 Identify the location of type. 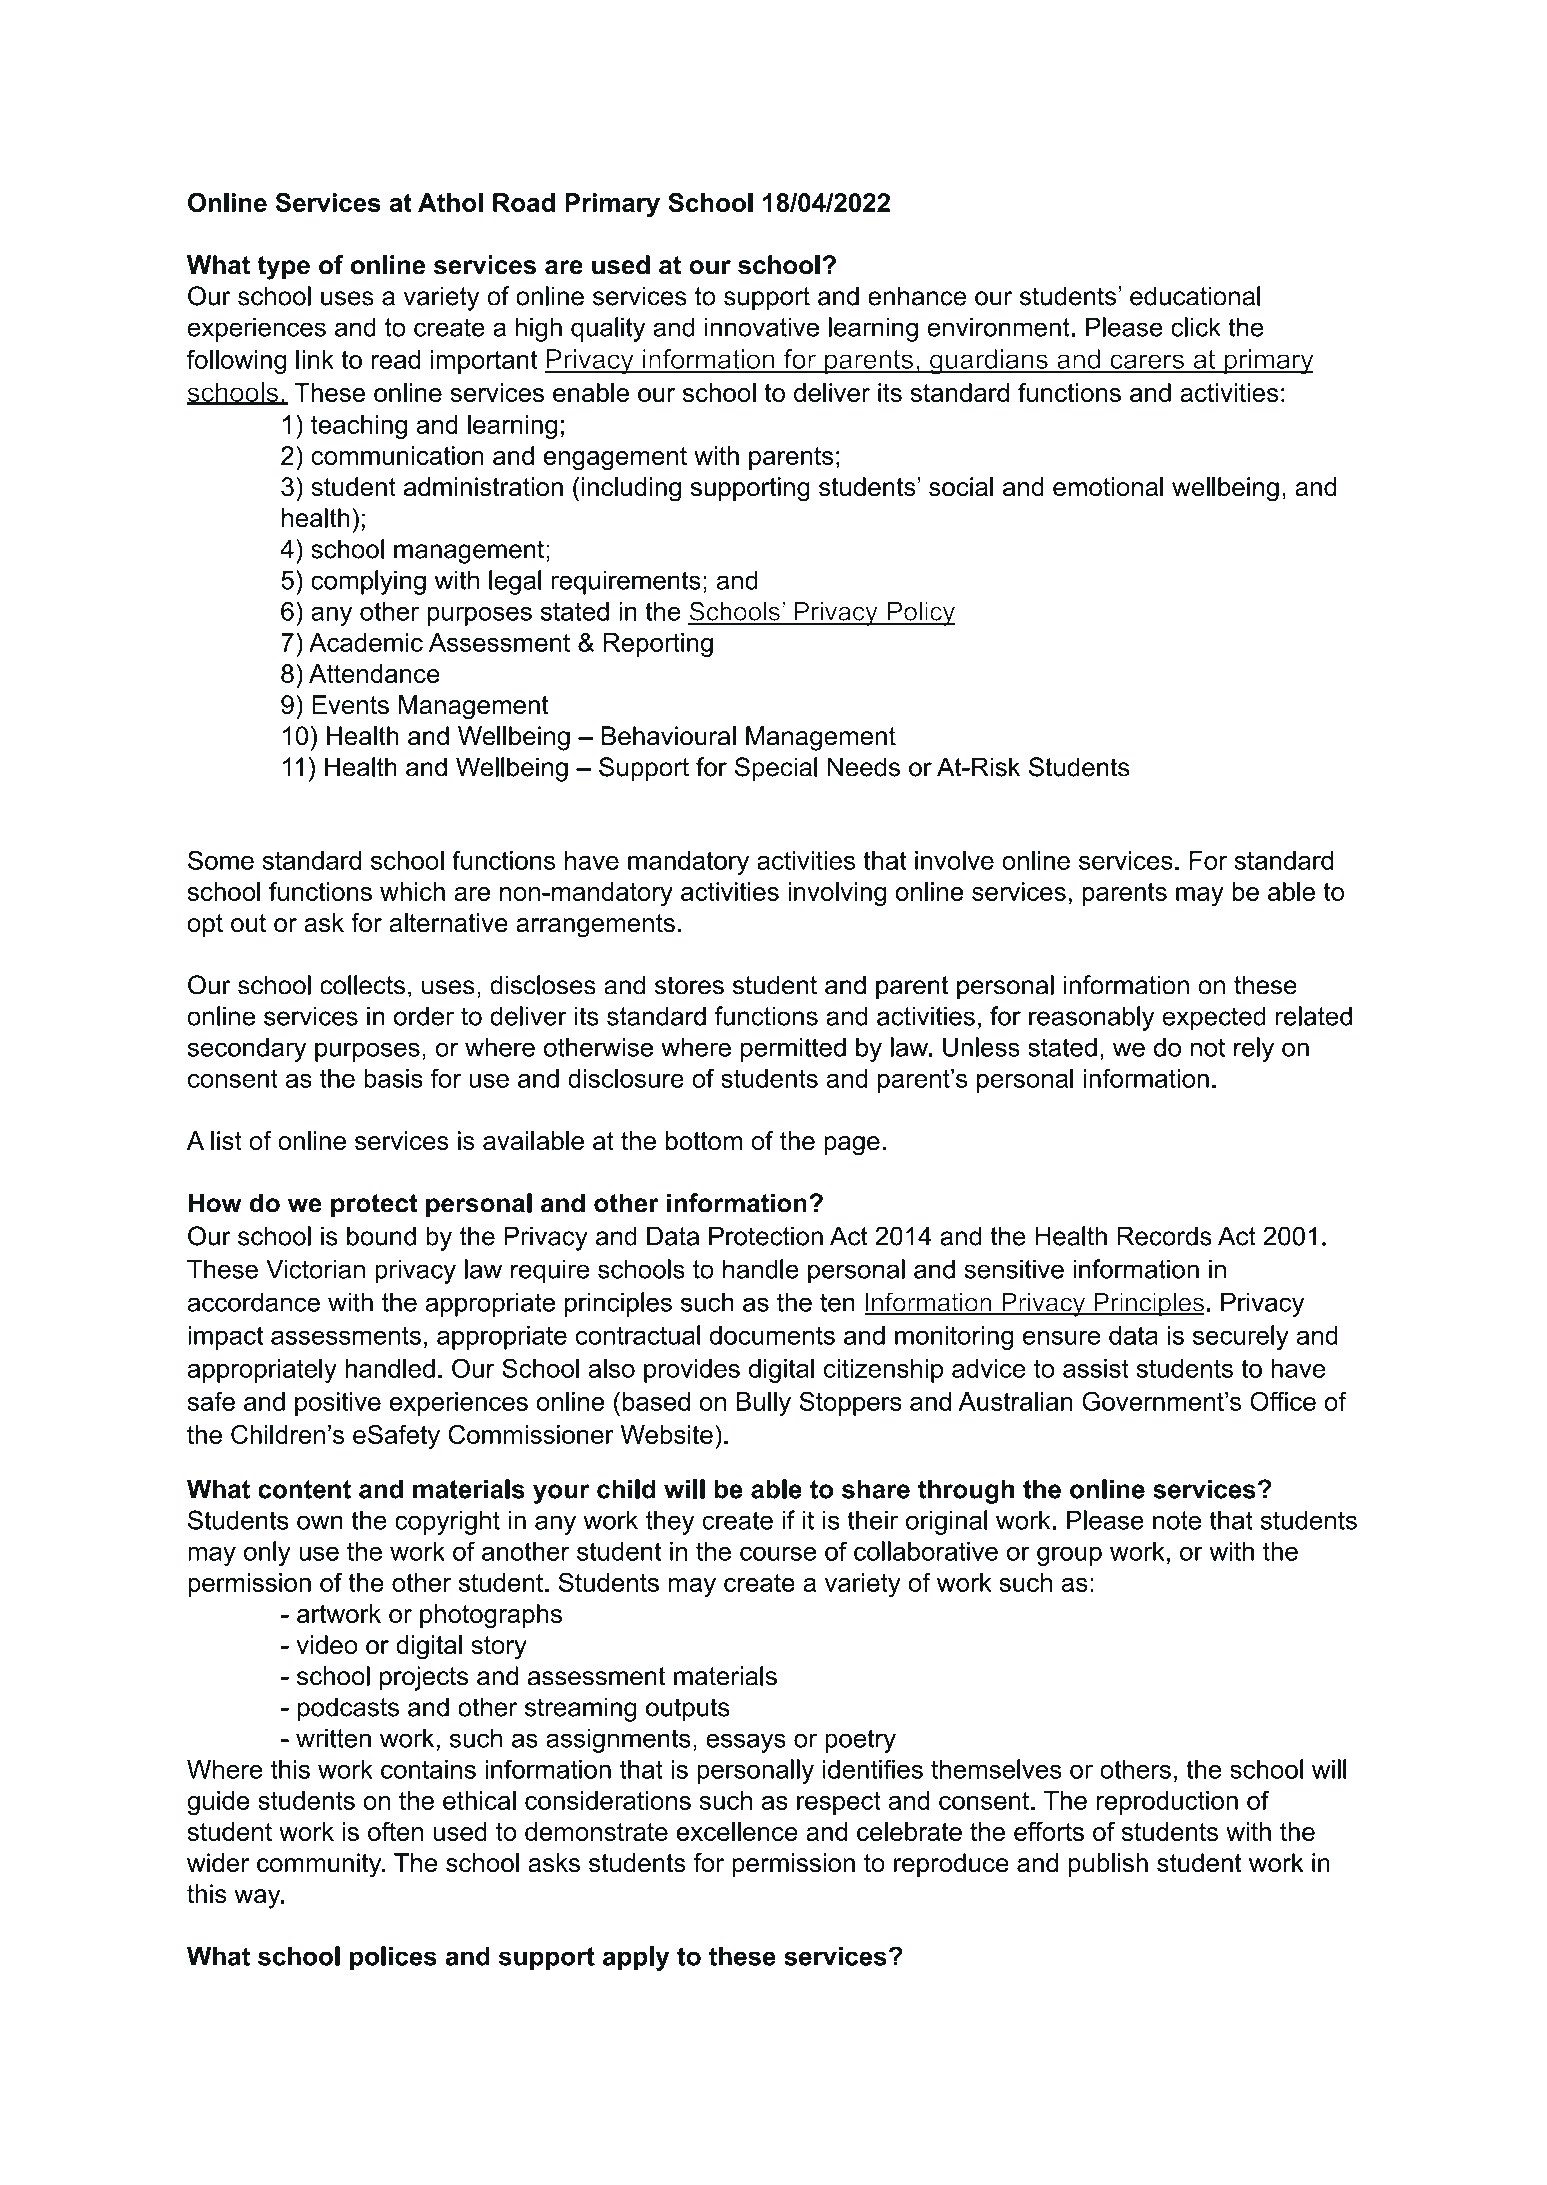
(284, 268).
